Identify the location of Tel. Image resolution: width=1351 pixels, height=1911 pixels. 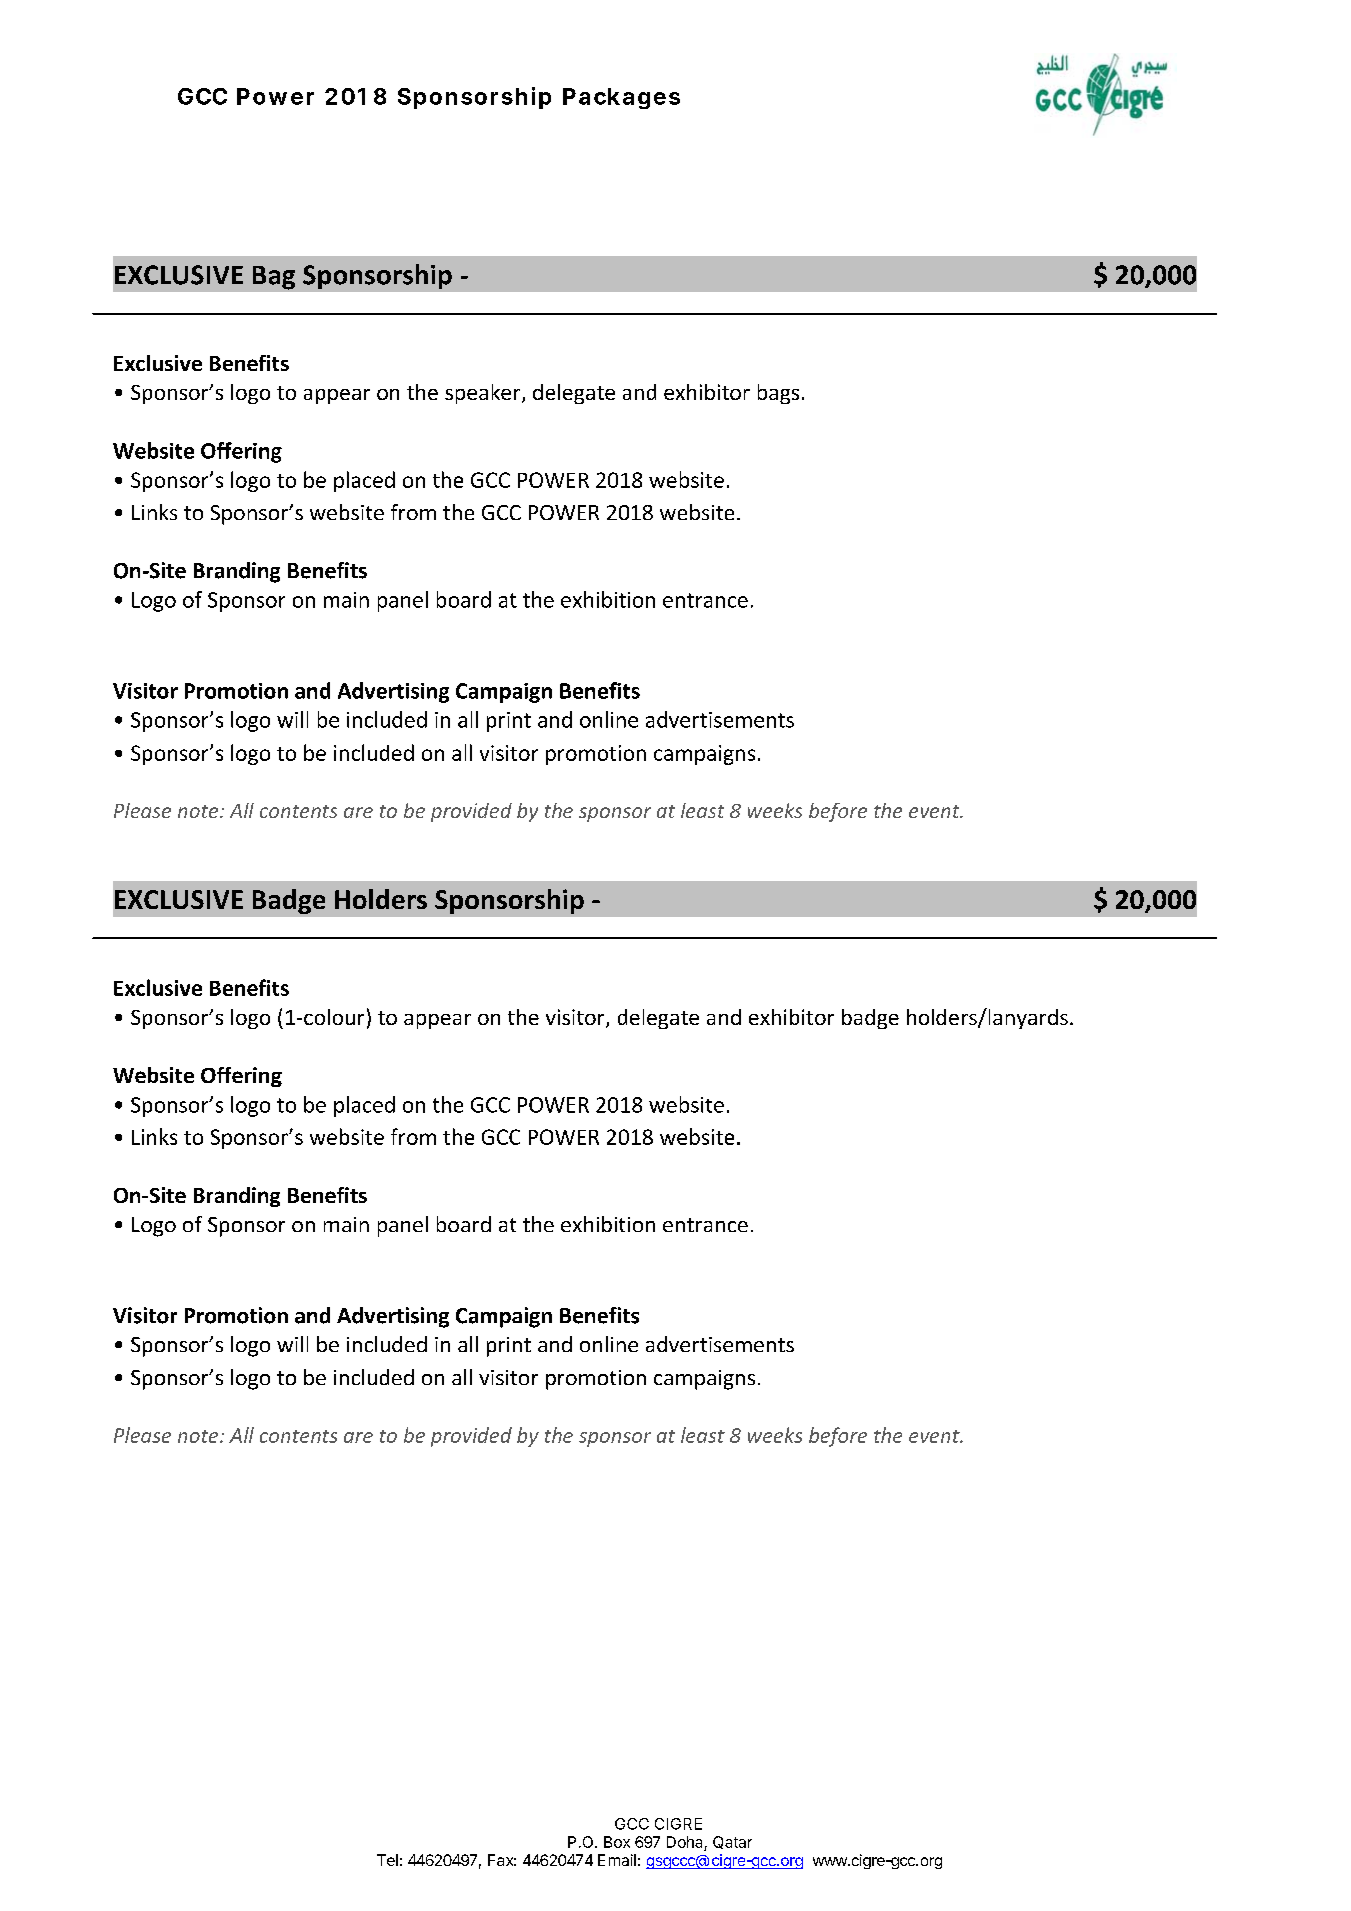
(387, 1860).
